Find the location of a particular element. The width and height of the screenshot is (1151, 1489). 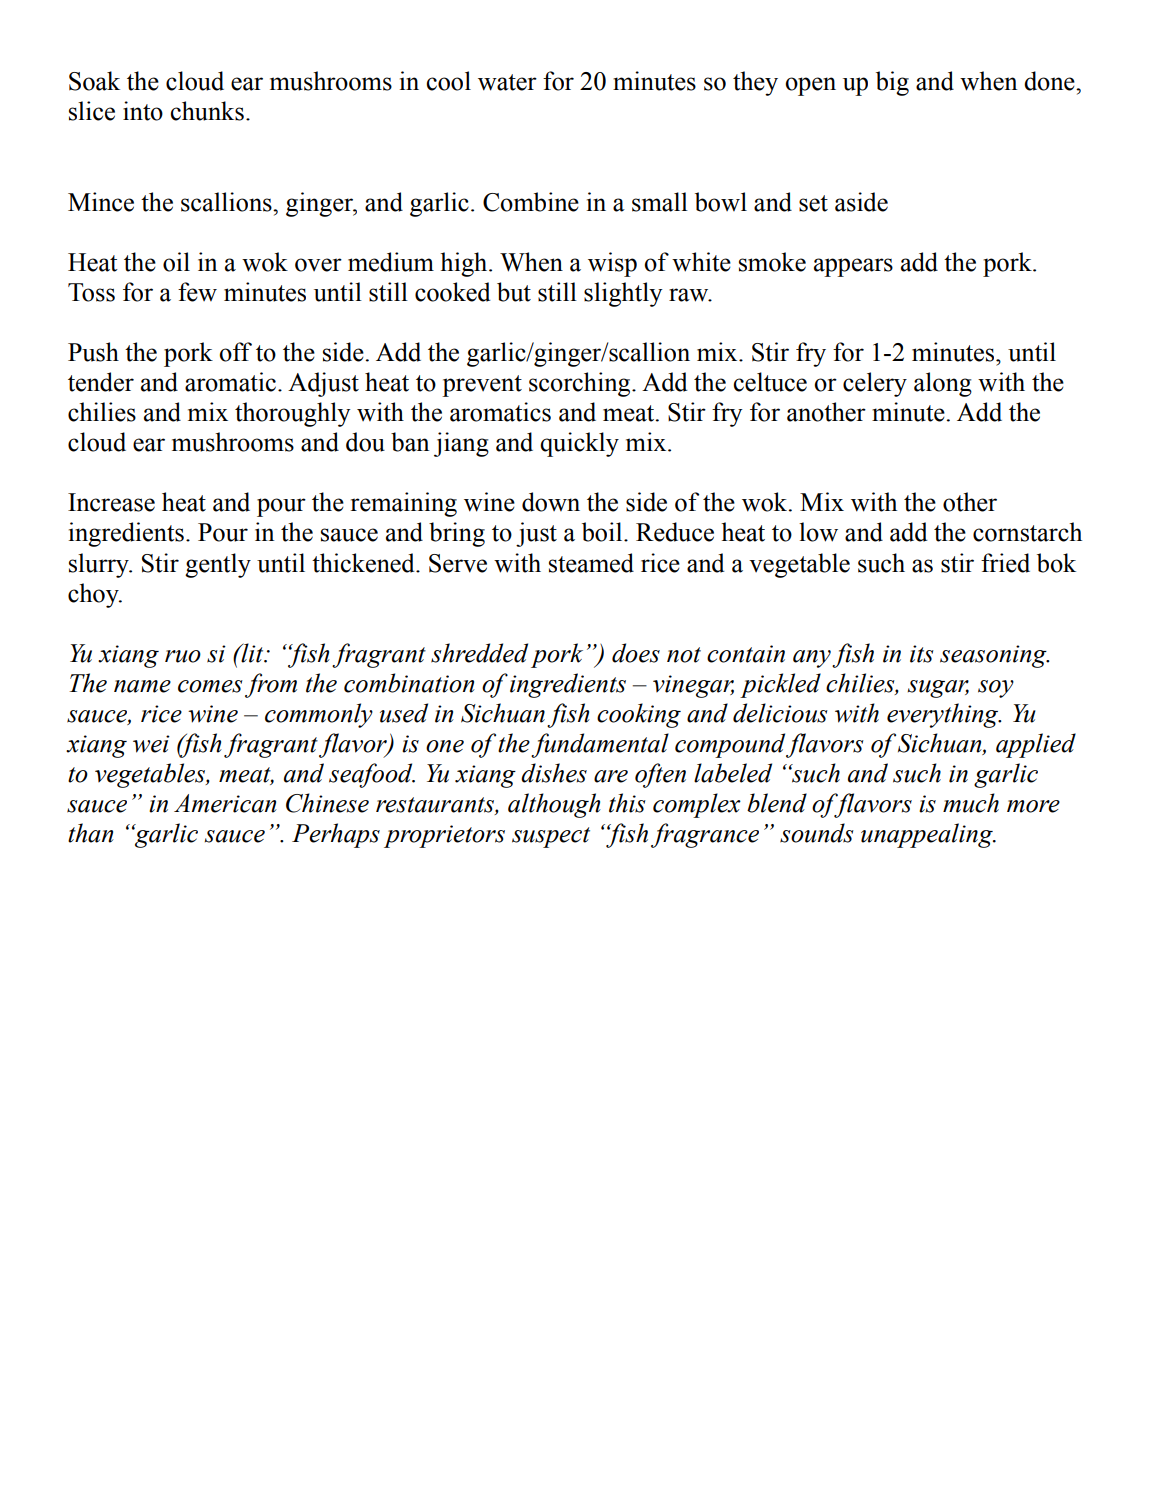

water is located at coordinates (507, 82).
